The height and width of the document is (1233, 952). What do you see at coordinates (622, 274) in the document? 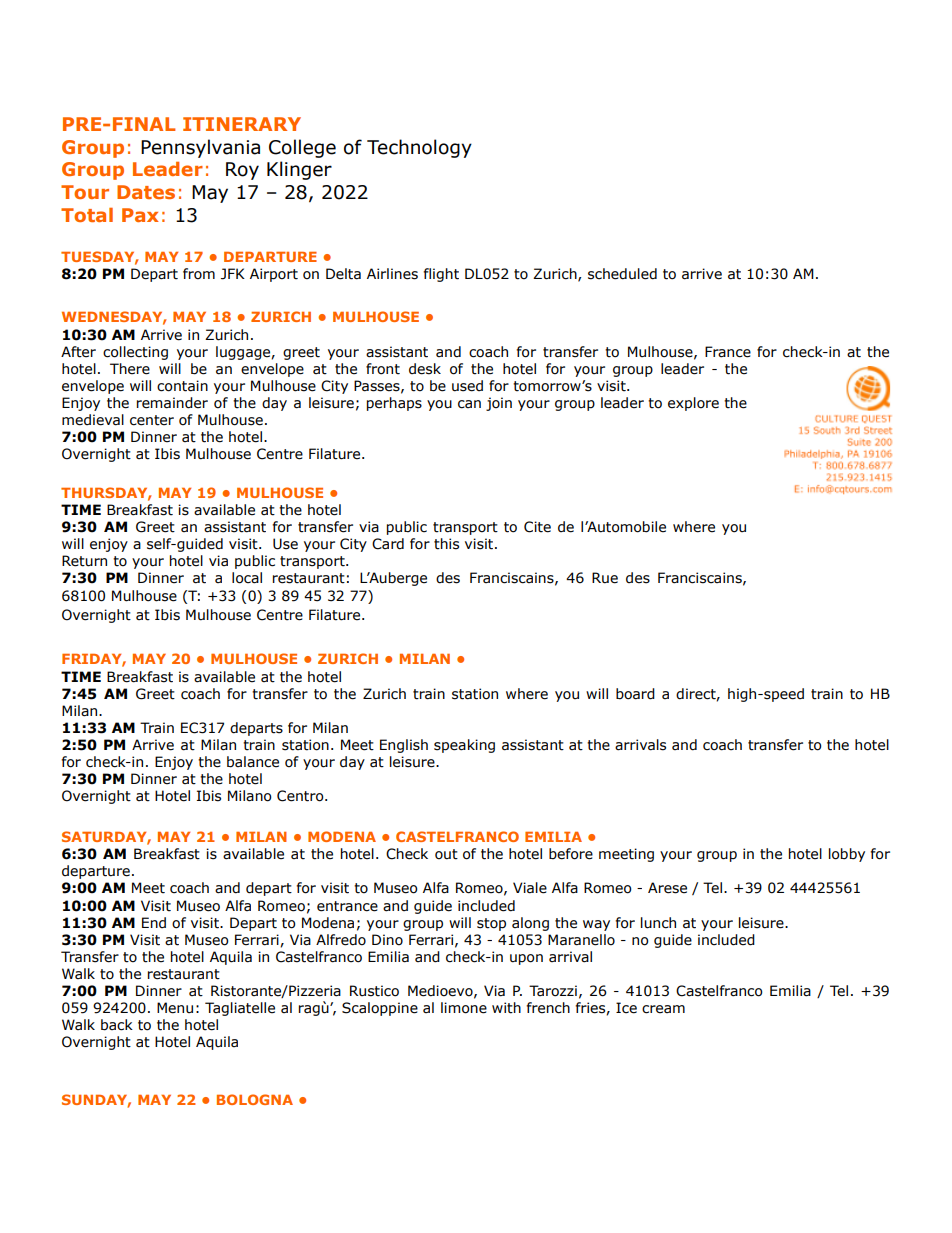
I see `scheduled` at bounding box center [622, 274].
